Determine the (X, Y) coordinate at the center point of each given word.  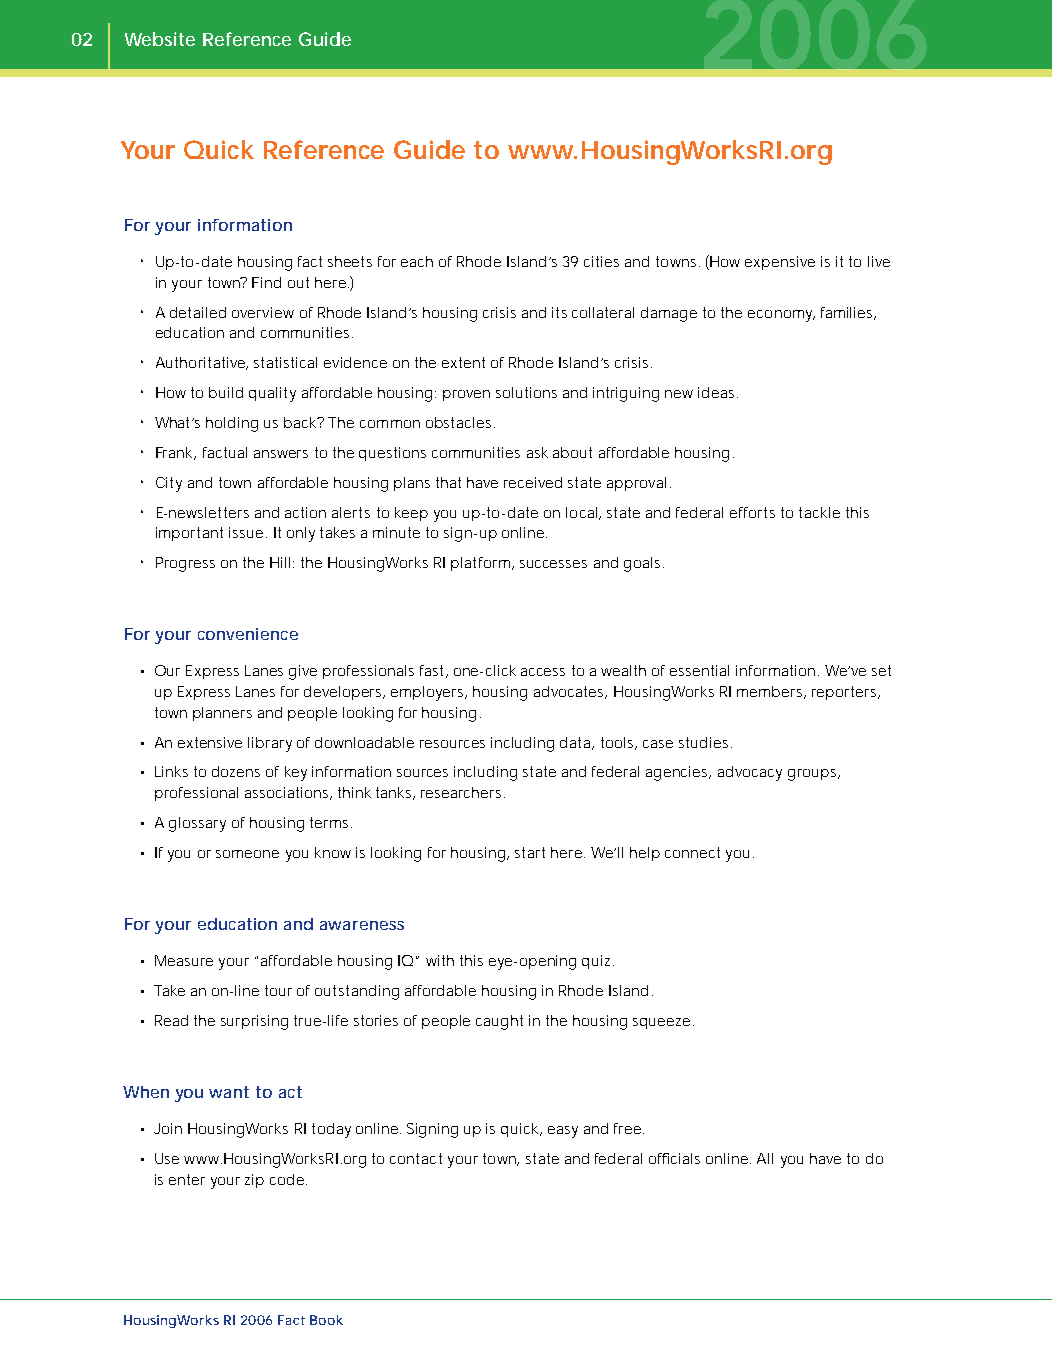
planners (222, 714)
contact (416, 1158)
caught (499, 1022)
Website (160, 39)
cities (601, 261)
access (543, 672)
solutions (526, 392)
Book (326, 1320)
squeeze (661, 1023)
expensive (780, 263)
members (771, 692)
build (226, 392)
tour (278, 990)
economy (781, 316)
